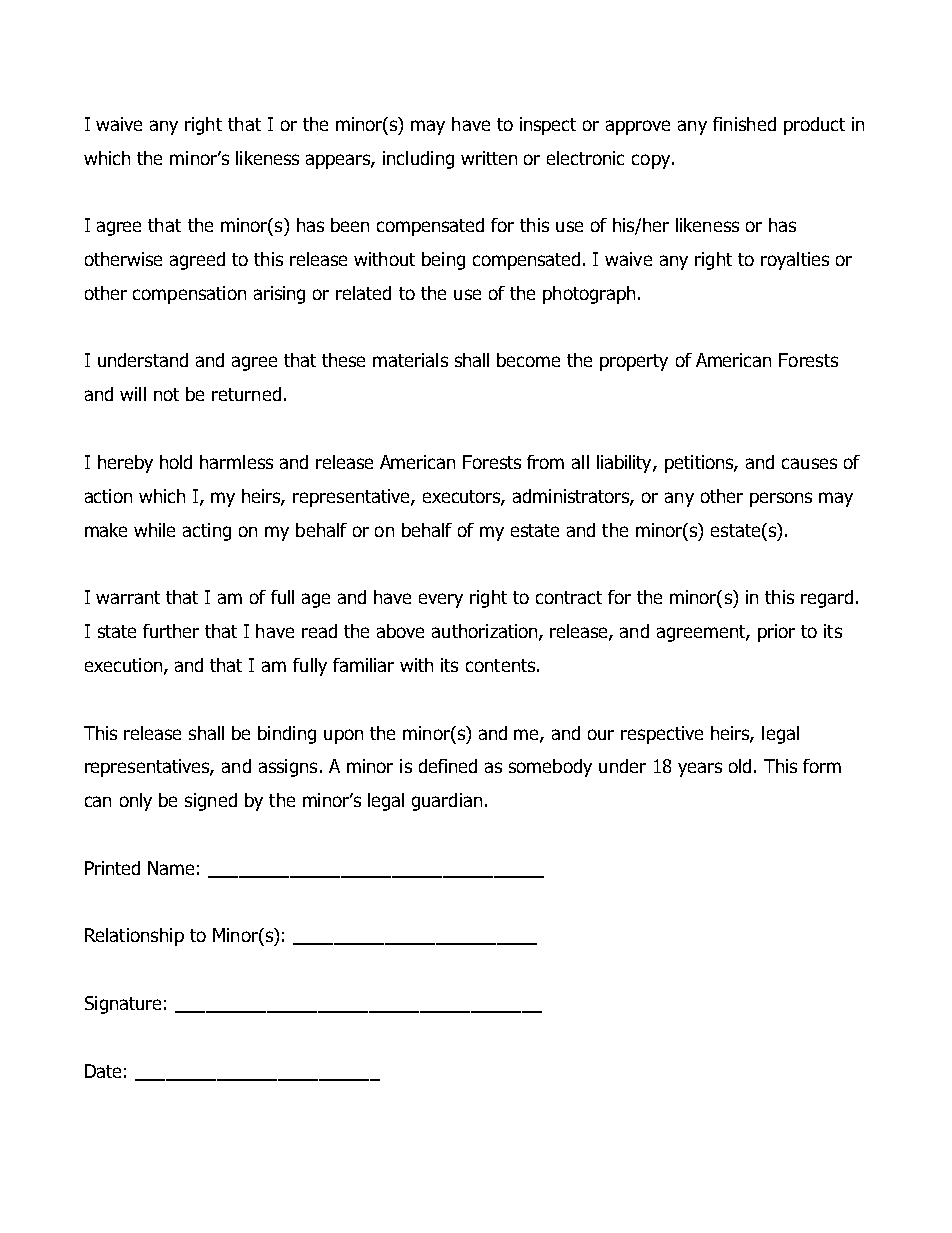 The height and width of the document is (1233, 952). I want to click on materials, so click(410, 360).
